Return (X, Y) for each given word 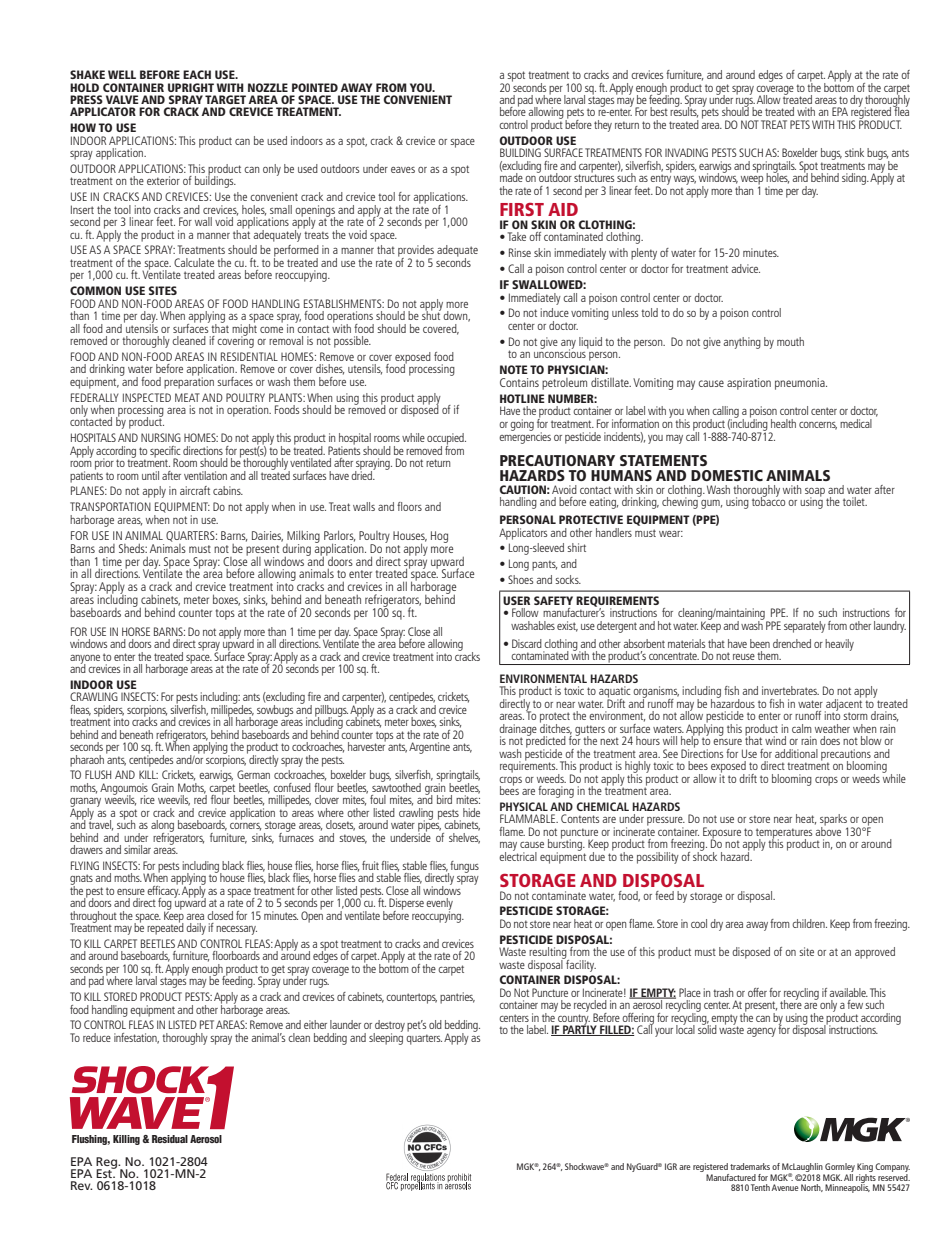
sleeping (386, 1037)
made (511, 176)
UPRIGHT (191, 87)
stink (854, 152)
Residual (170, 1139)
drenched (792, 643)
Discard (527, 643)
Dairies (267, 536)
